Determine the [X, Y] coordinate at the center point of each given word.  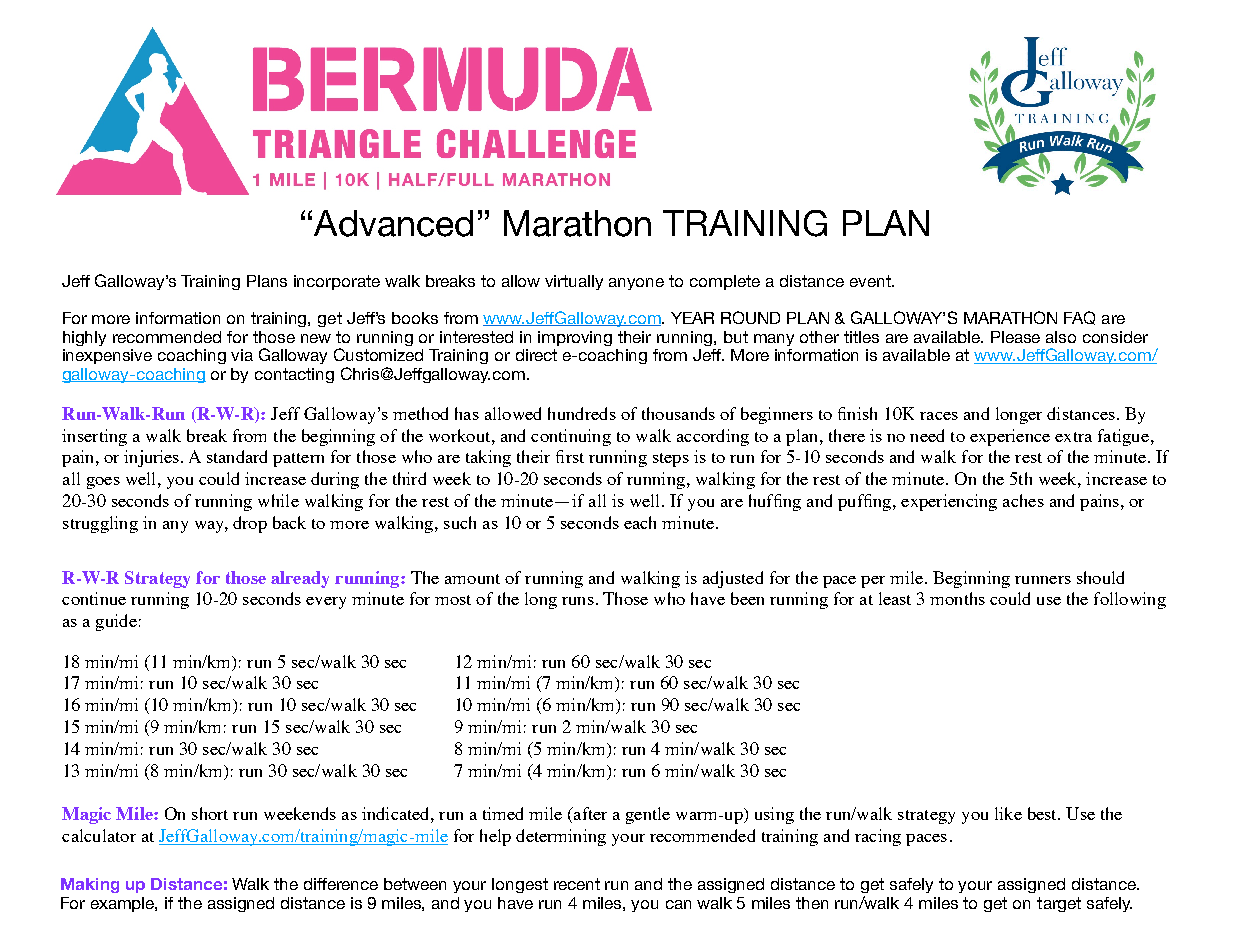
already [300, 579]
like [1008, 813]
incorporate [337, 282]
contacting [294, 375]
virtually [574, 282]
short [210, 813]
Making [90, 885]
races [939, 416]
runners [1043, 580]
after [589, 815]
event [871, 281]
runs [578, 601]
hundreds [582, 413]
